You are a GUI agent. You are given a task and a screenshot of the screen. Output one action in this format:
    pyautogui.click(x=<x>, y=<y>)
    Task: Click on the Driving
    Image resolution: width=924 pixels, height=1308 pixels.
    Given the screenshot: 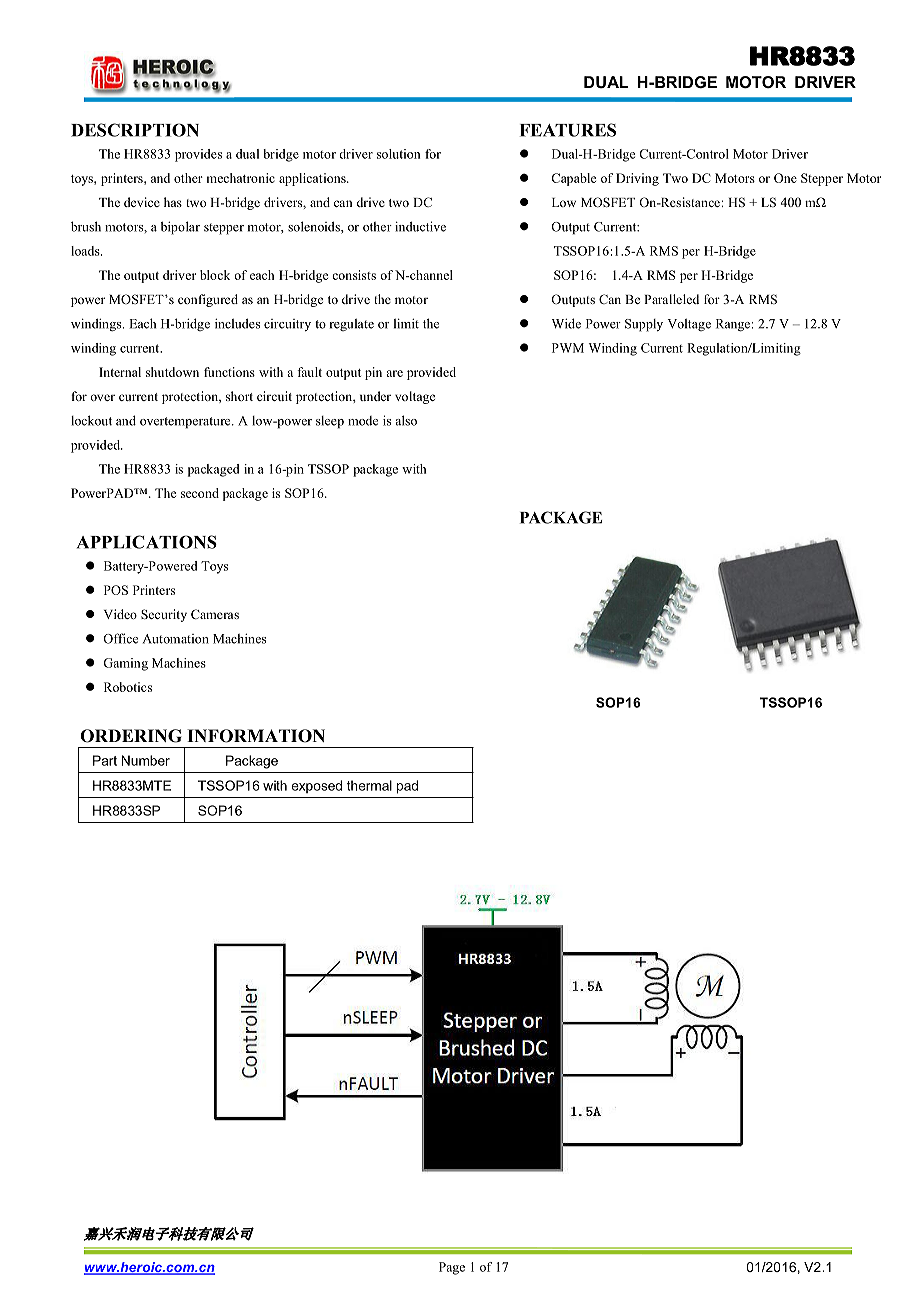 What is the action you would take?
    pyautogui.click(x=637, y=179)
